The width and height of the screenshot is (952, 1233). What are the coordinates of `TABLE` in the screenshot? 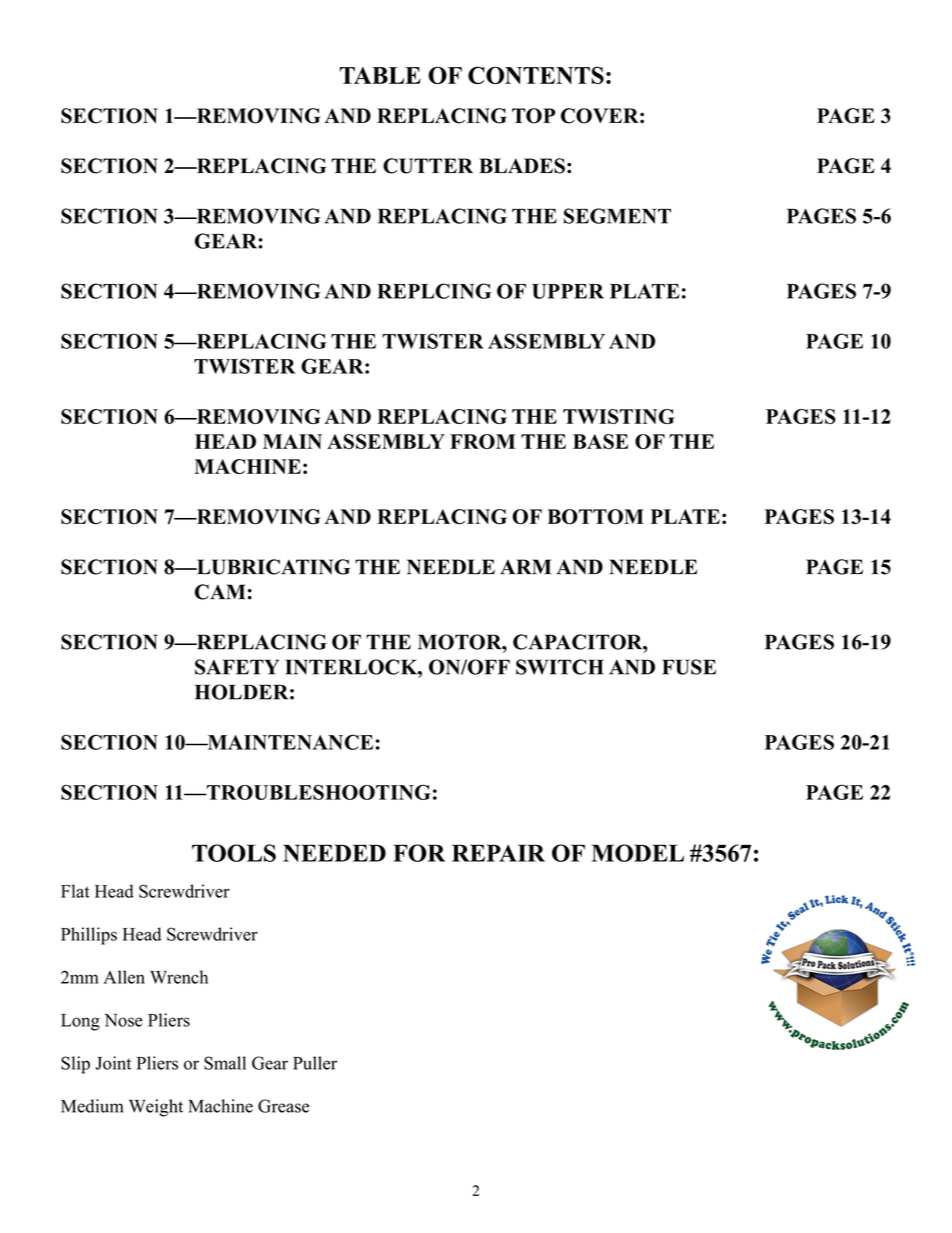 It's located at (380, 75).
